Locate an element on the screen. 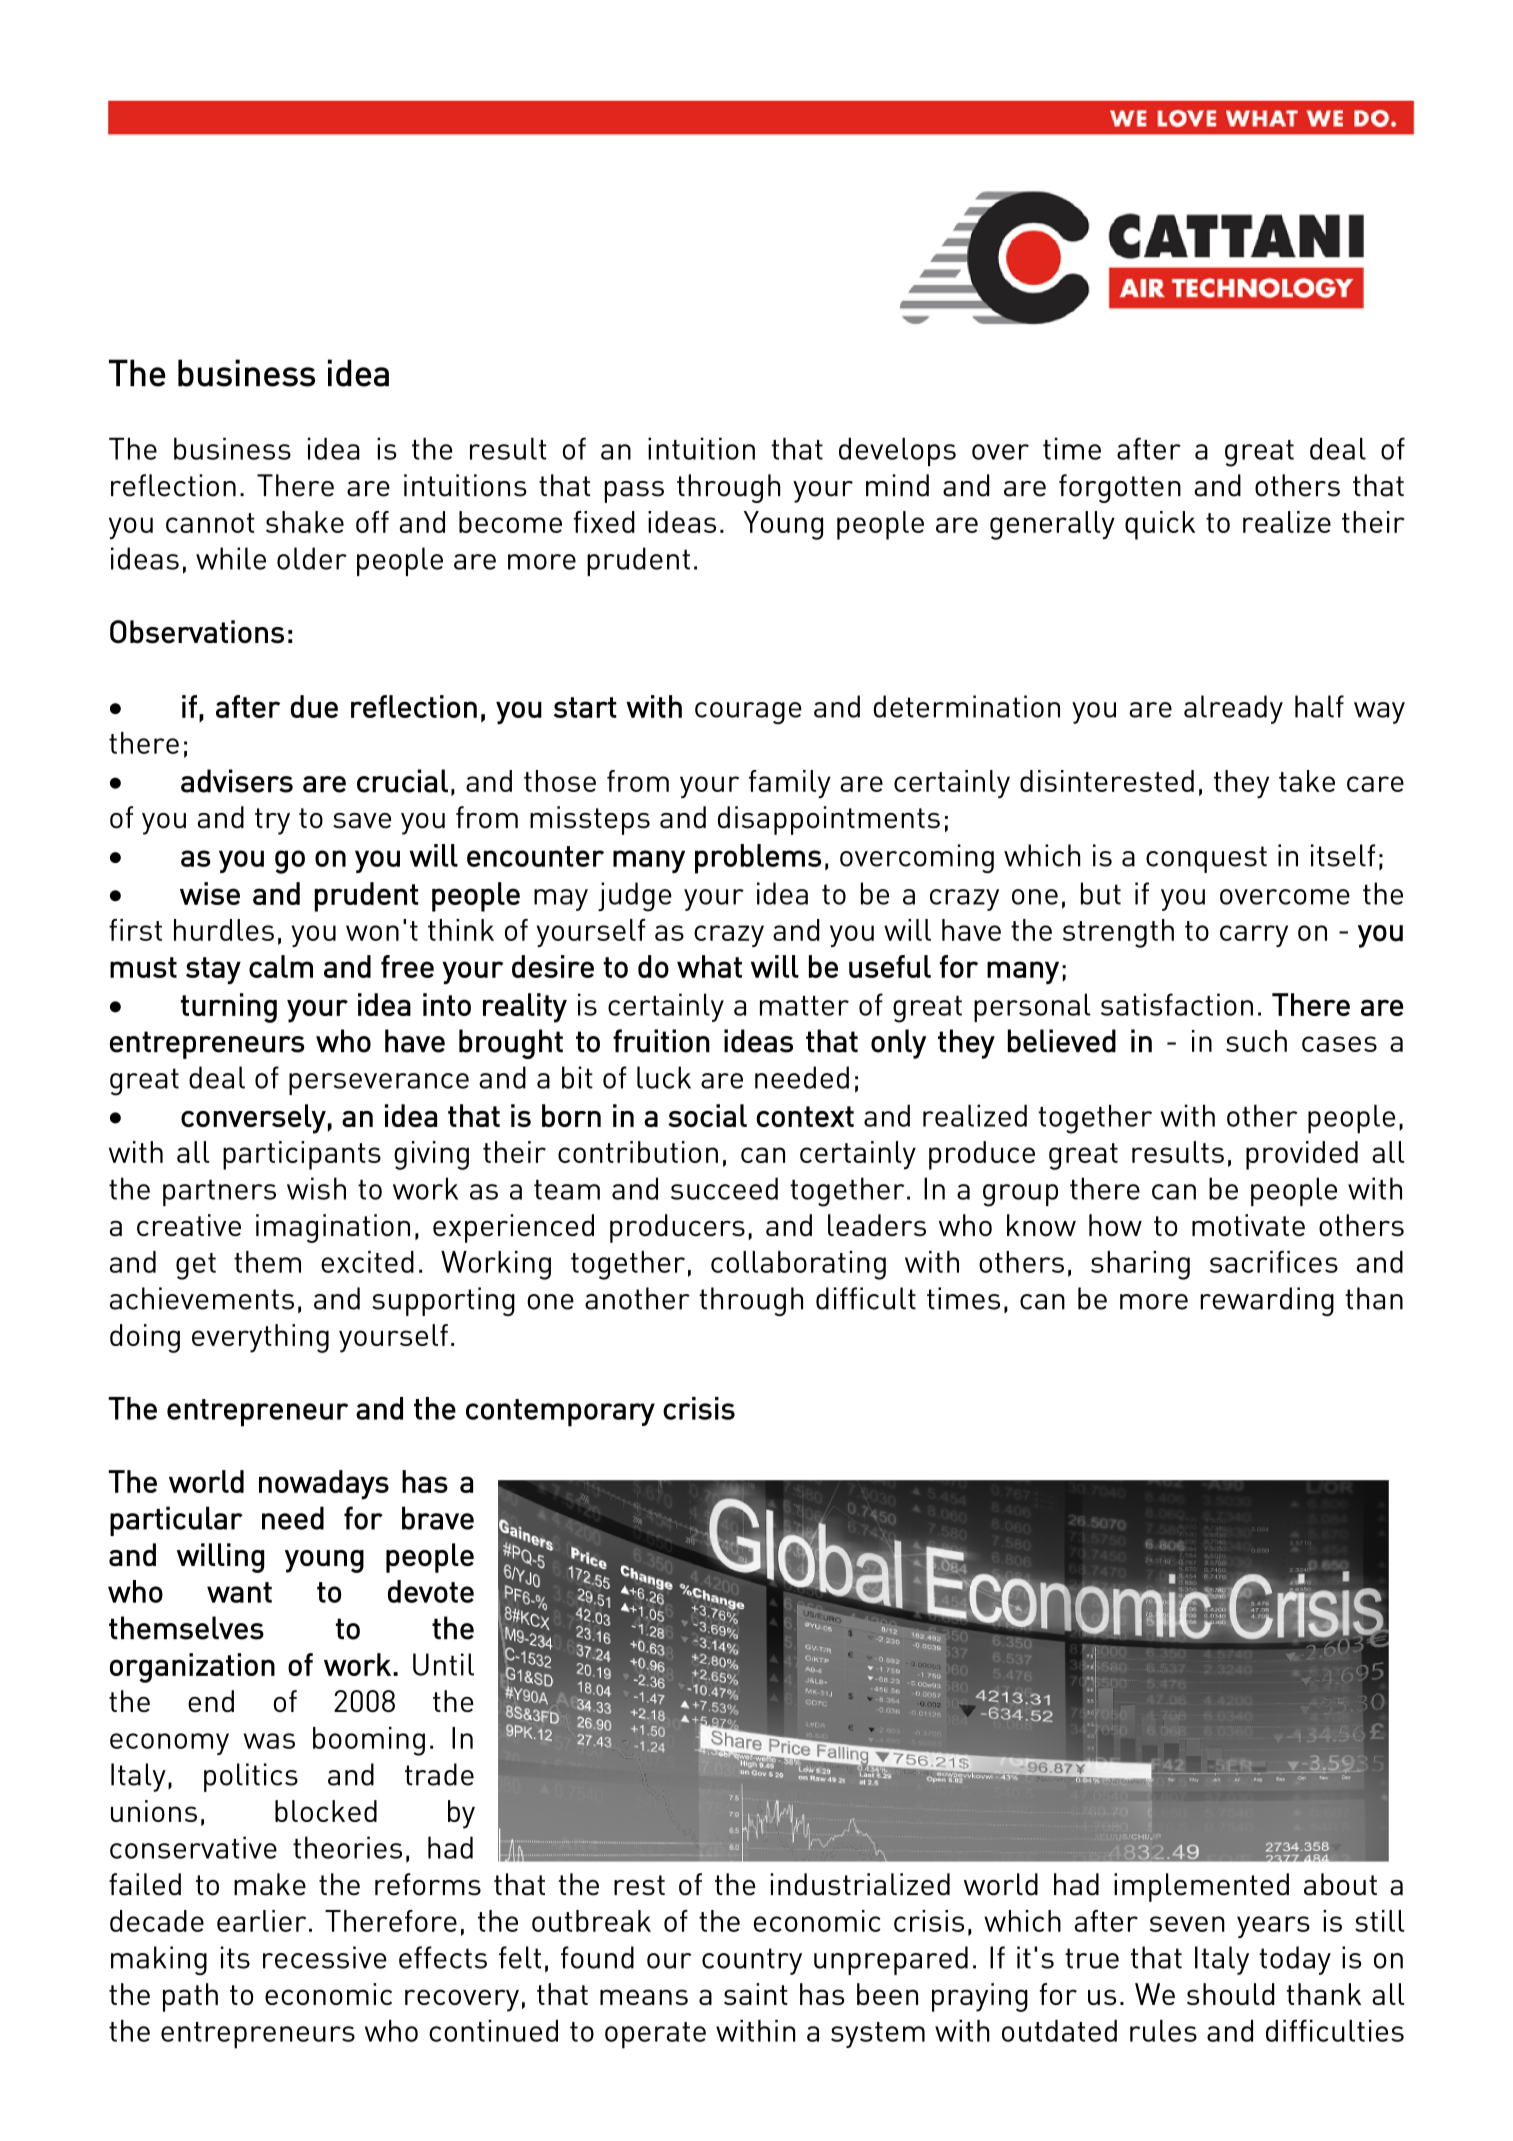 This screenshot has height=2141, width=1513. pass is located at coordinates (634, 492).
